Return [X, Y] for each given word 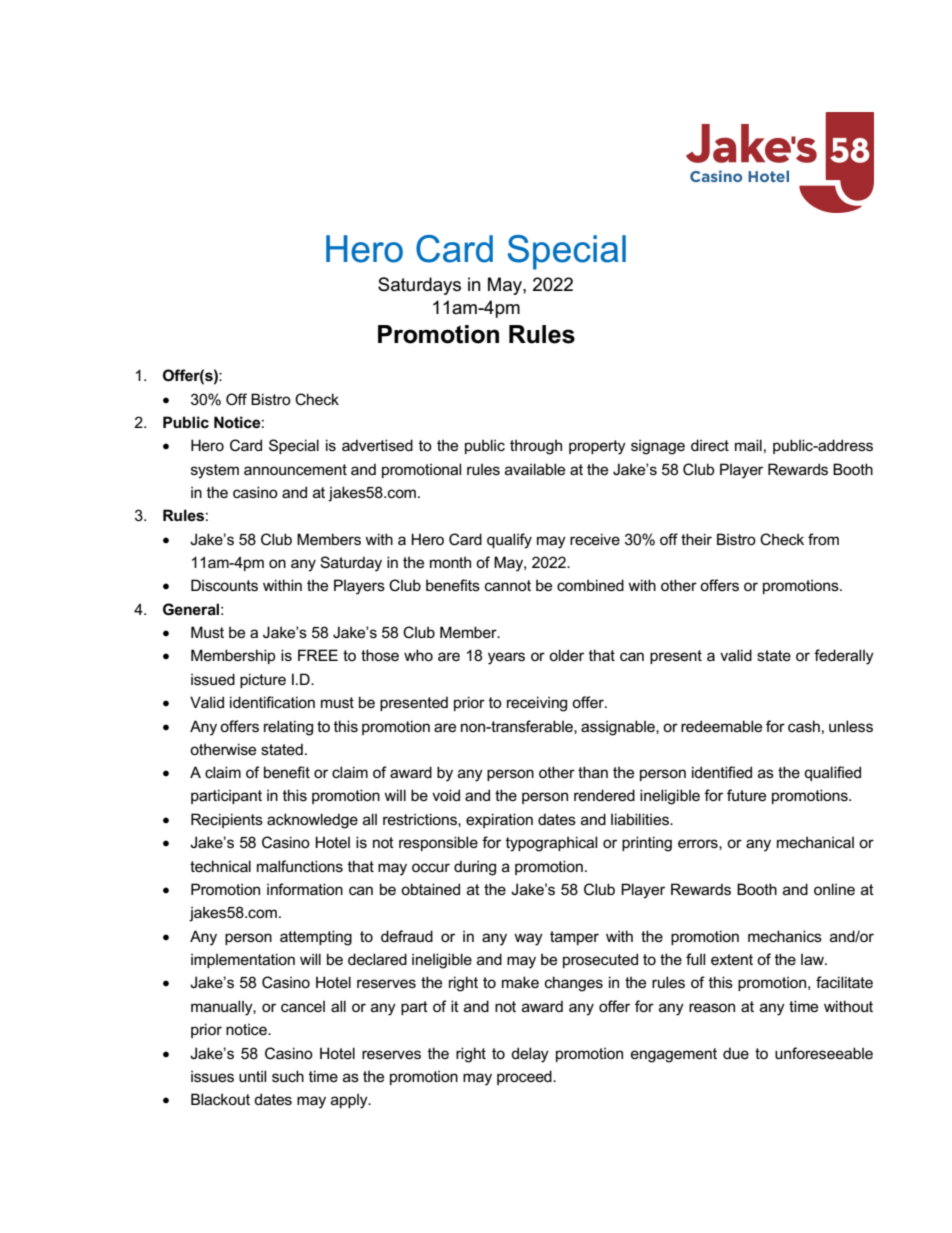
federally [844, 657]
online [834, 889]
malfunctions [300, 866]
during [475, 868]
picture [263, 680]
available [535, 469]
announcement [295, 469]
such [288, 1076]
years [506, 658]
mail [748, 445]
